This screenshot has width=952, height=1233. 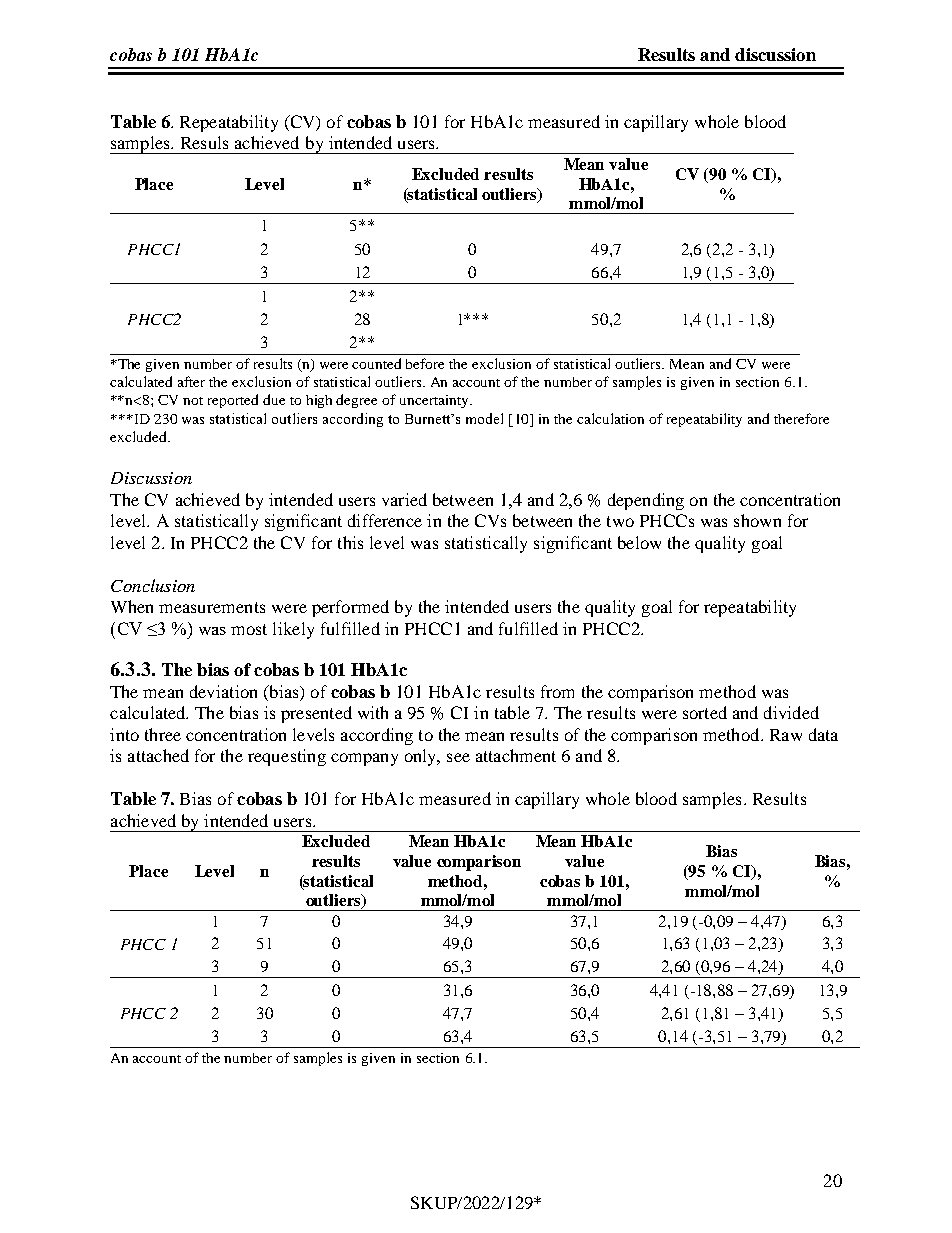 What do you see at coordinates (425, 363) in the screenshot?
I see `before` at bounding box center [425, 363].
